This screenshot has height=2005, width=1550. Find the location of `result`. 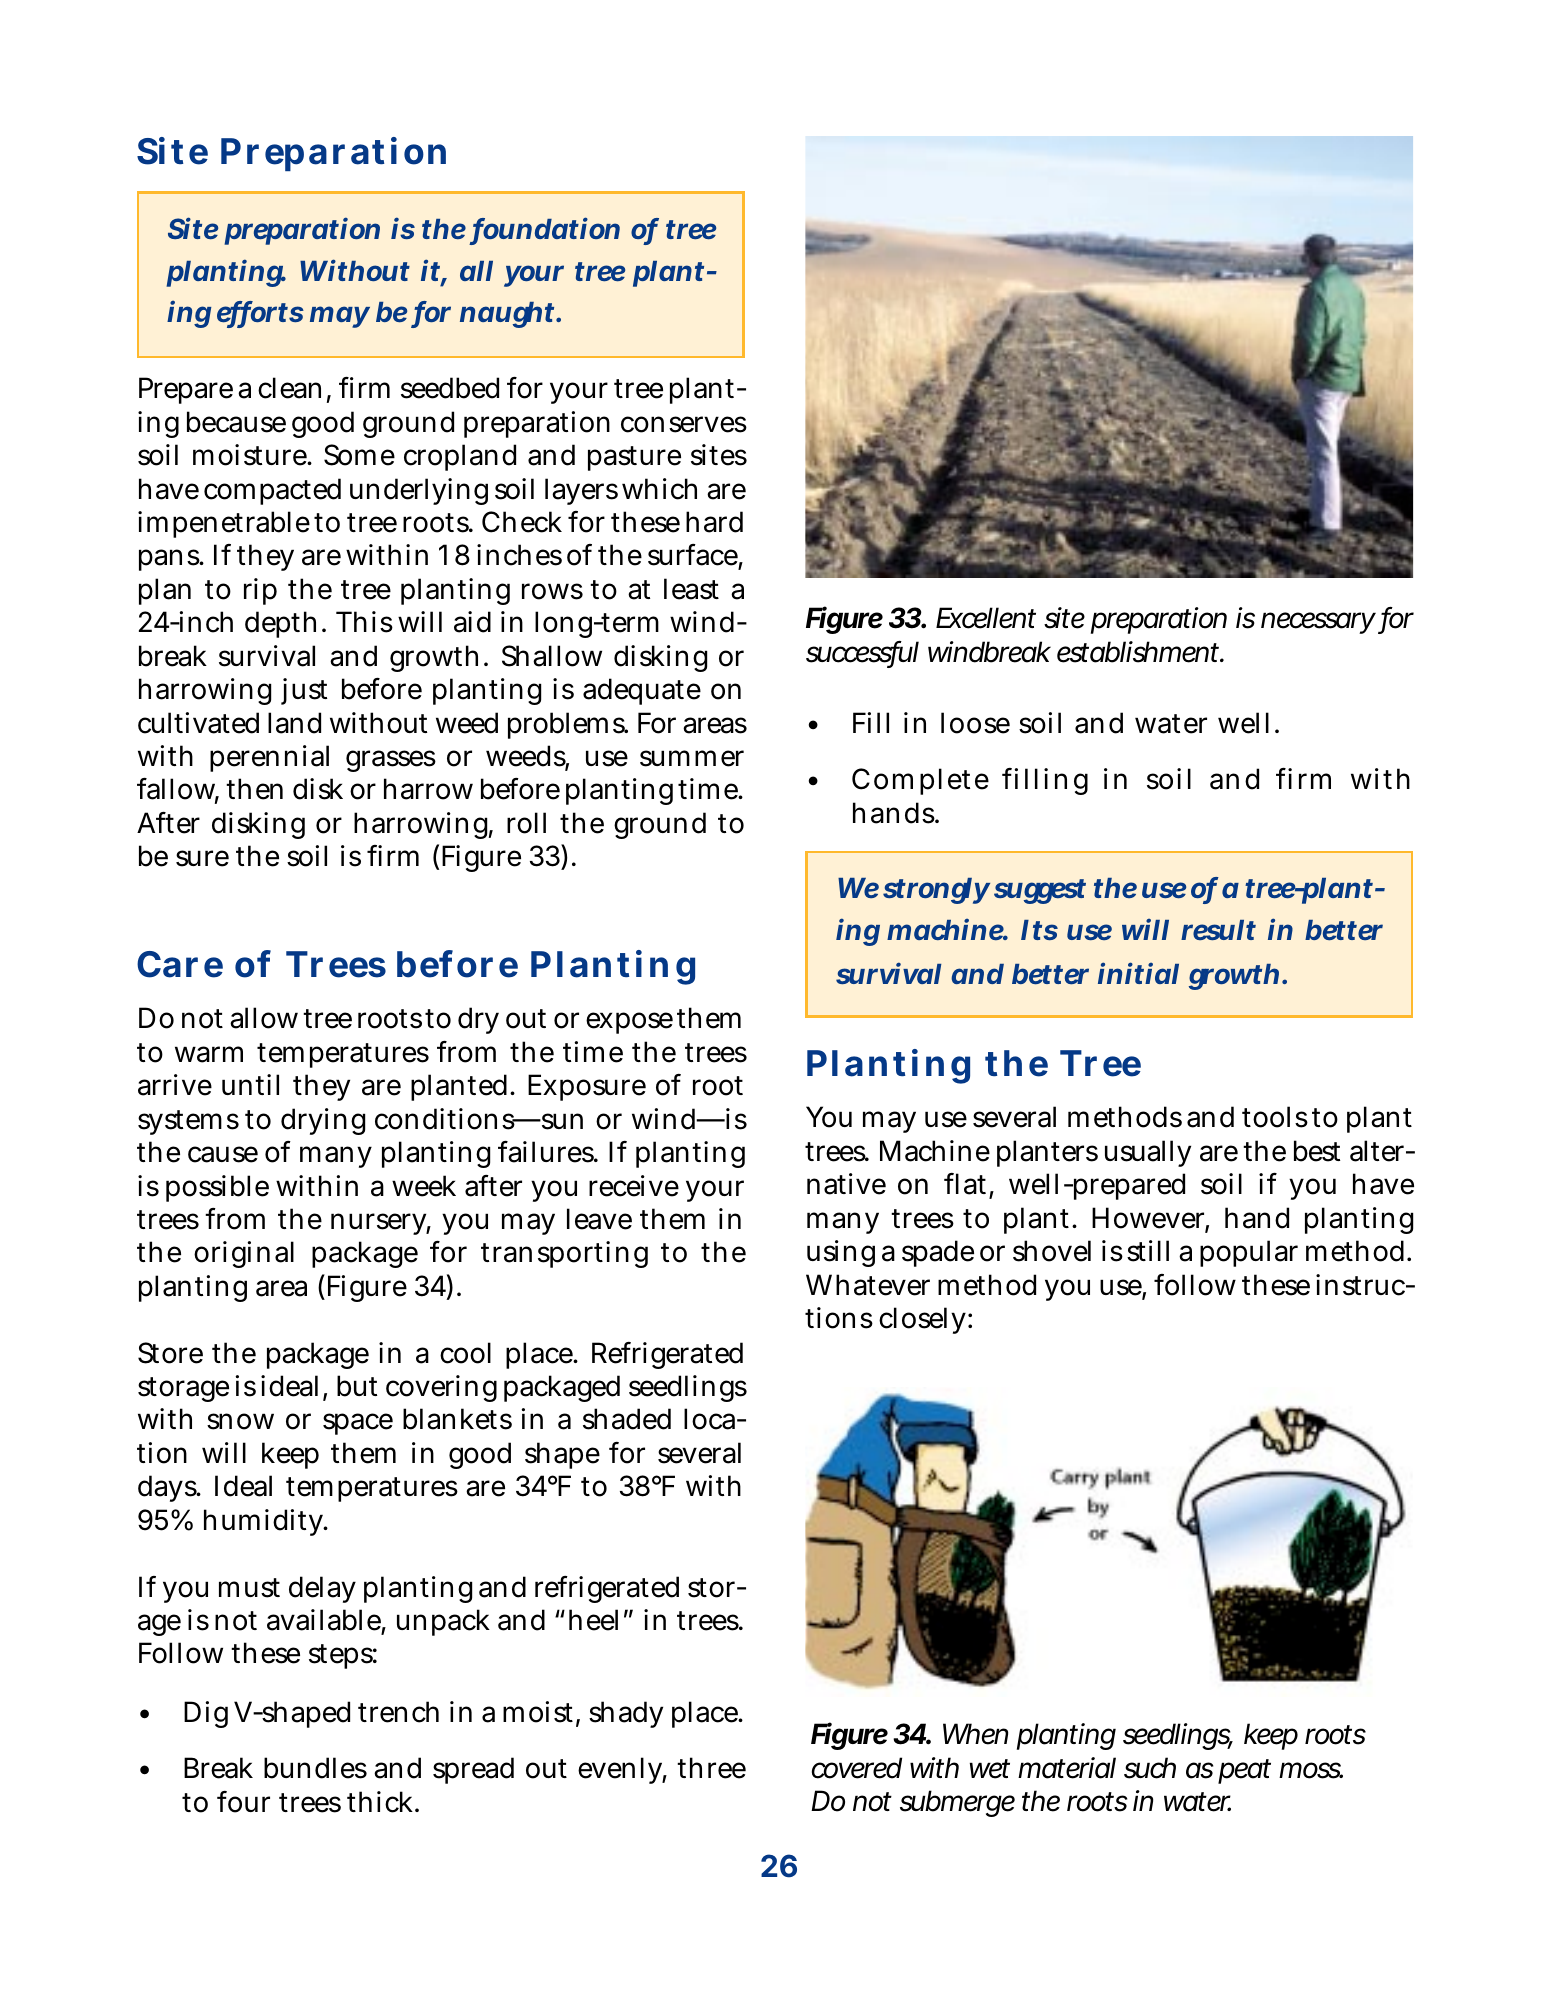

result is located at coordinates (1218, 930).
